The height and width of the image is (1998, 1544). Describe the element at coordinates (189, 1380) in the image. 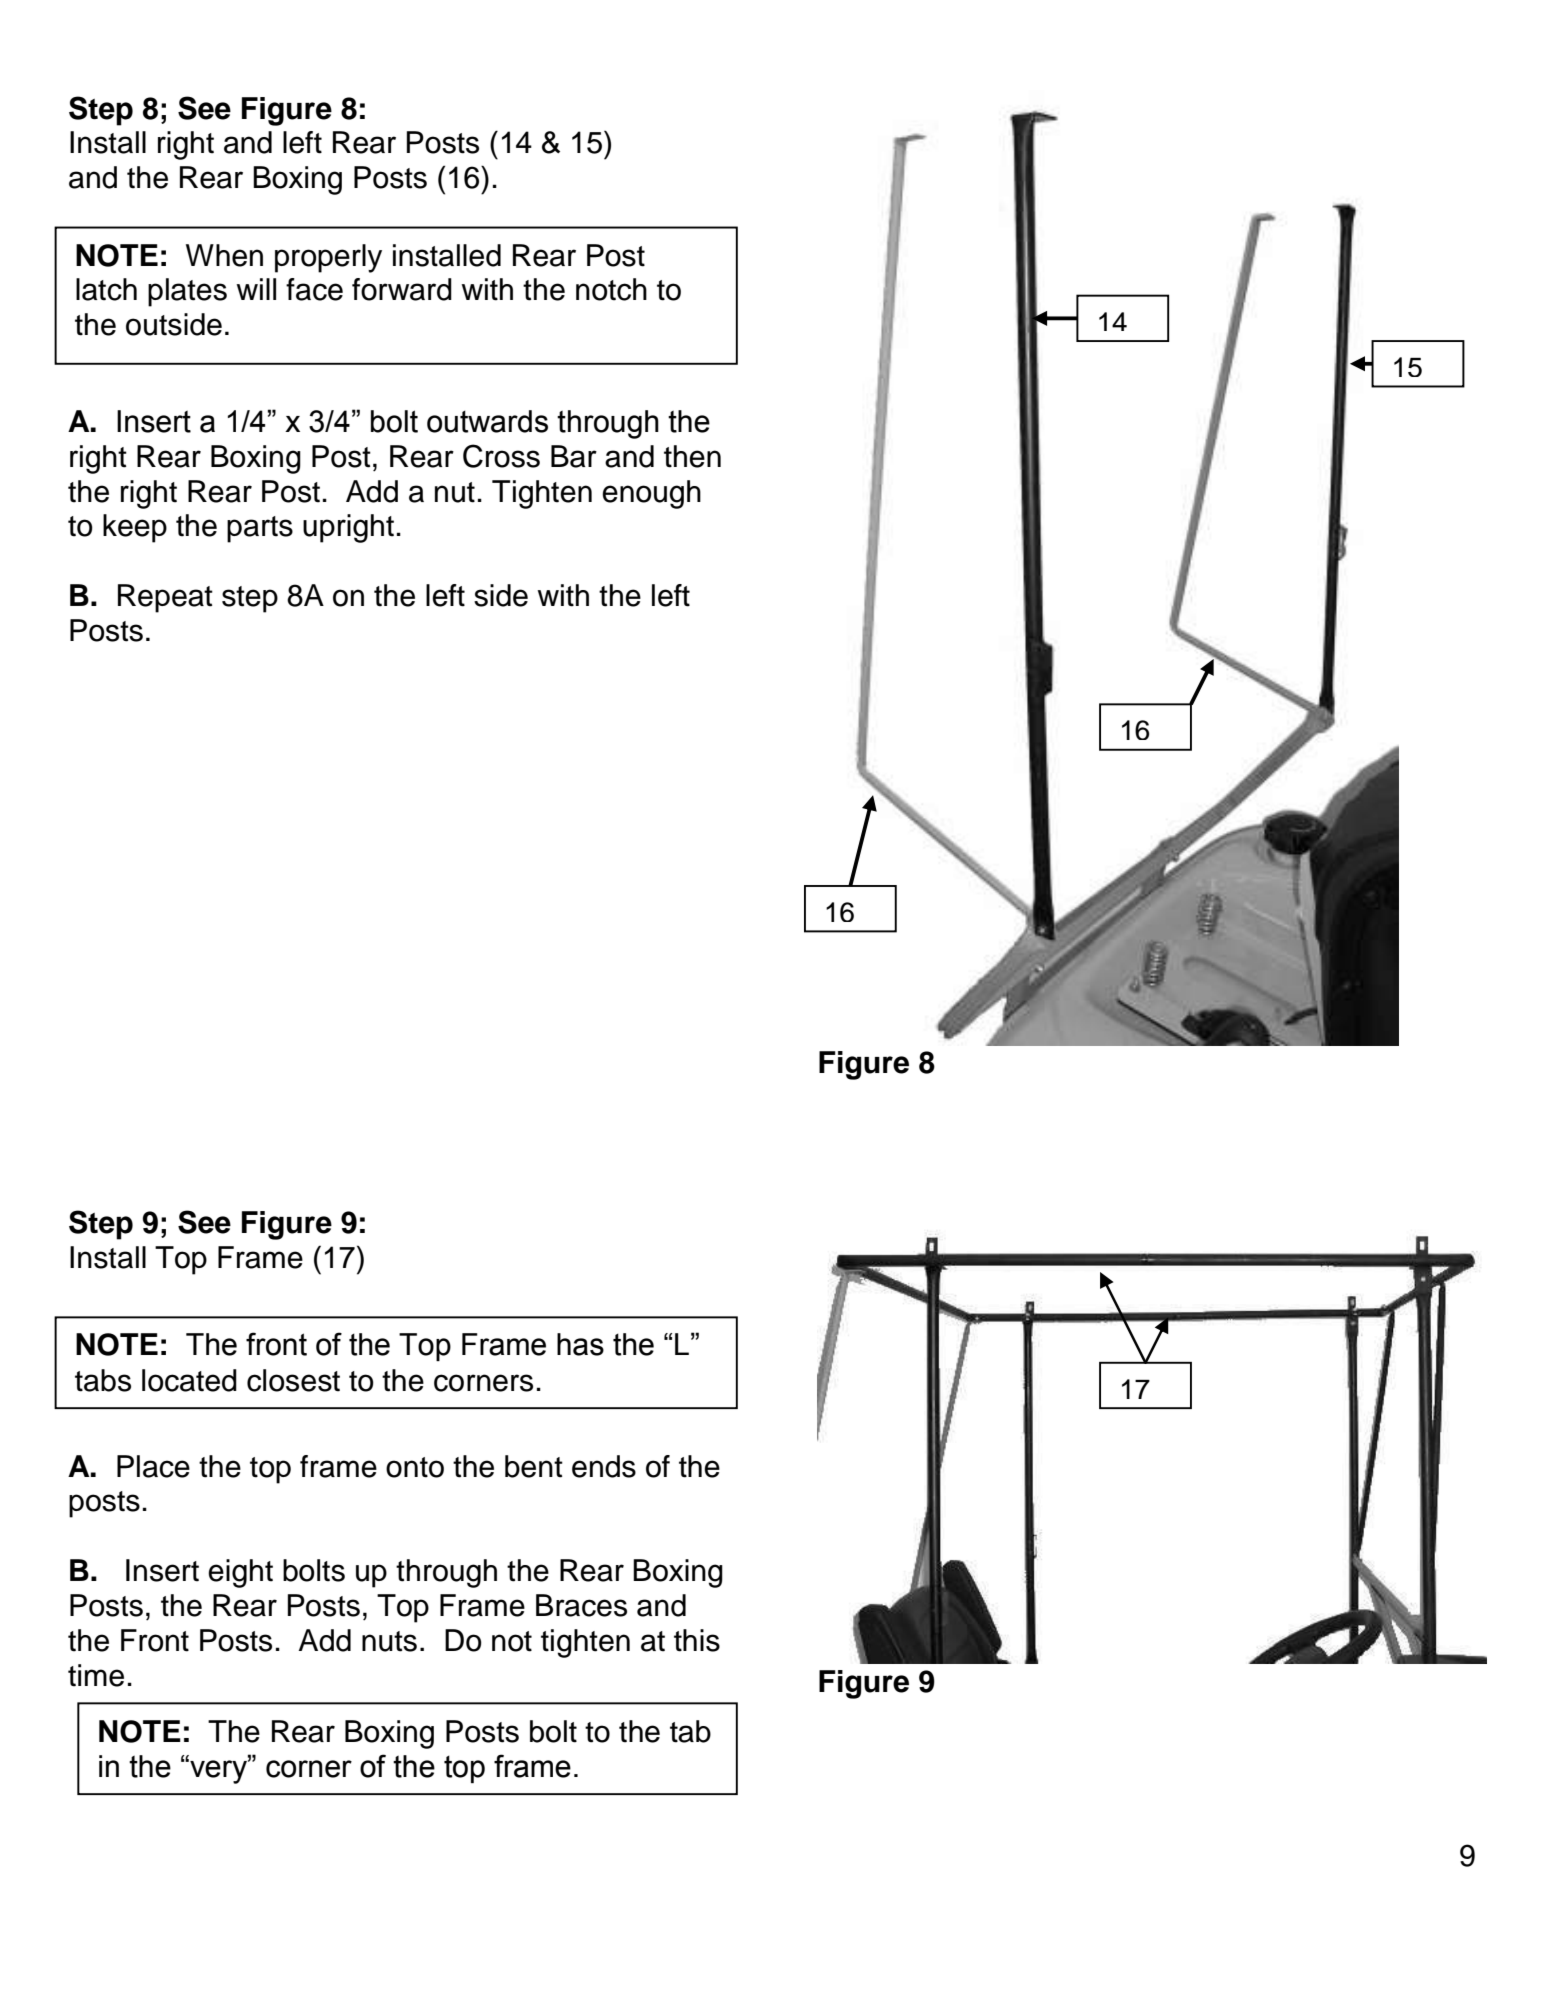

I see `located` at that location.
